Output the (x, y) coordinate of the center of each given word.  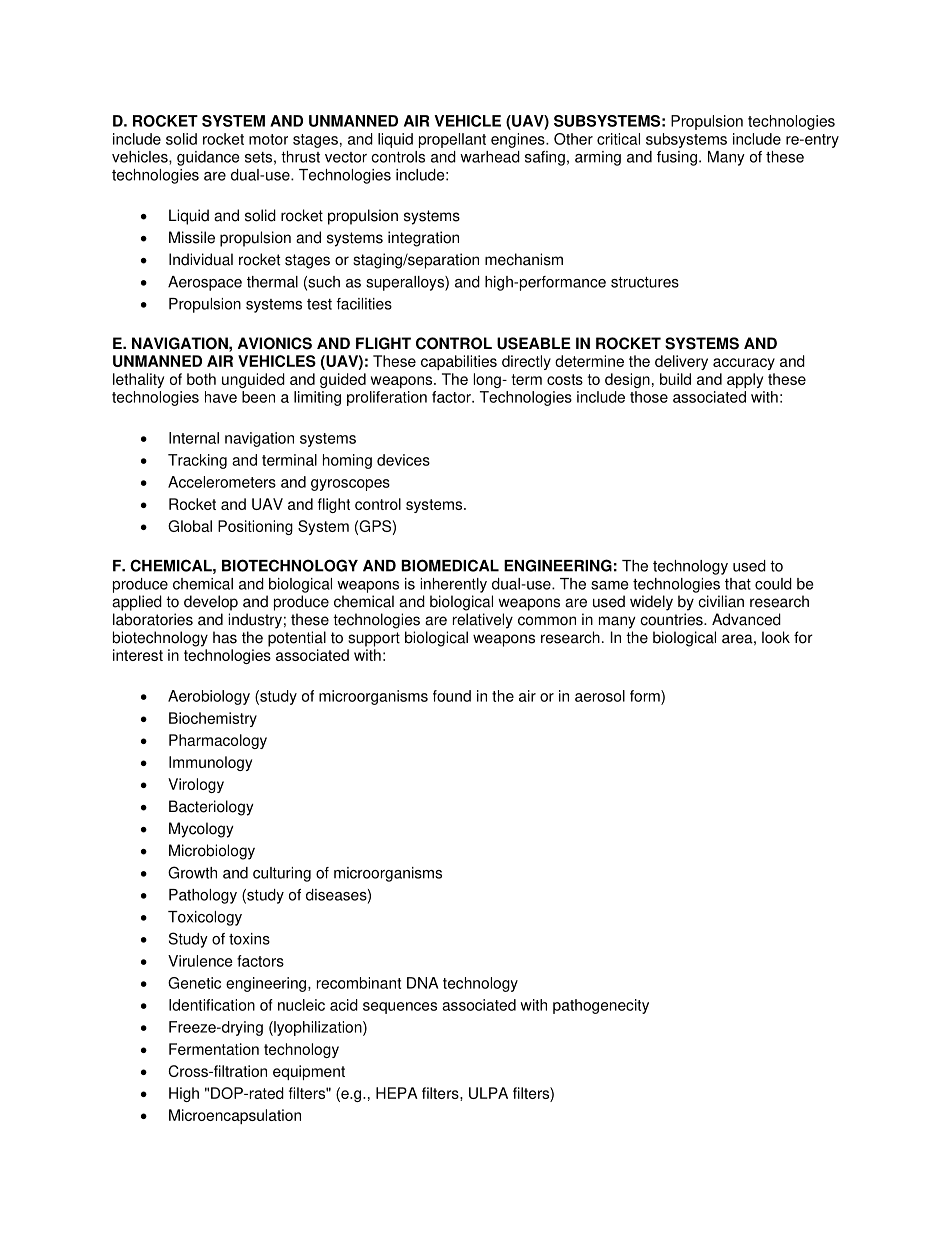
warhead (490, 157)
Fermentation (214, 1049)
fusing (677, 158)
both (201, 379)
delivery (681, 362)
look (776, 637)
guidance (208, 158)
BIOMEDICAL (450, 565)
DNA (422, 983)
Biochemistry (213, 719)
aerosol (600, 696)
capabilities (459, 362)
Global (190, 526)
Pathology (203, 896)
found (452, 696)
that (738, 584)
